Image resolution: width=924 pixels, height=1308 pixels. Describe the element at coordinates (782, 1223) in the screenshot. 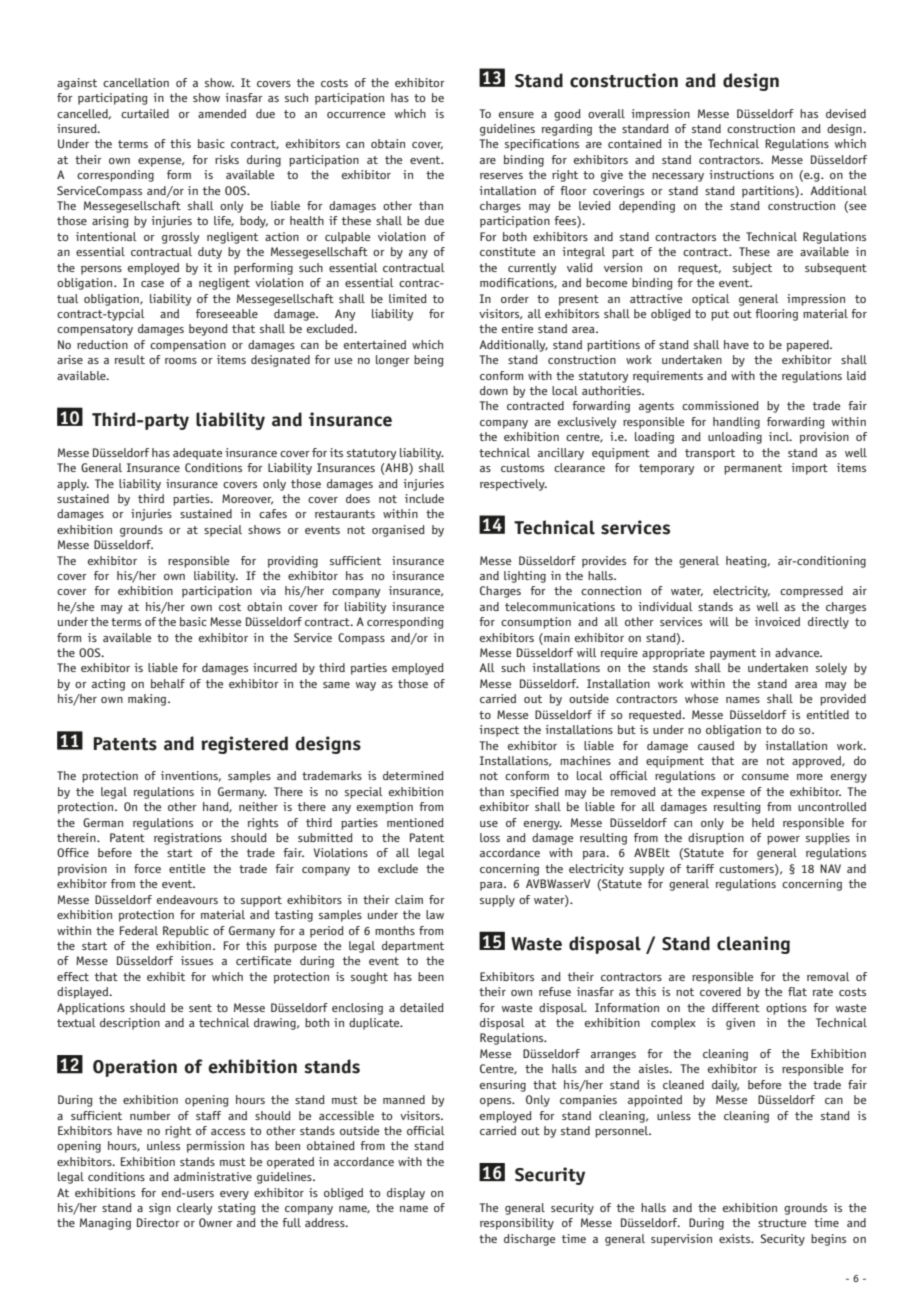

I see `structure` at that location.
